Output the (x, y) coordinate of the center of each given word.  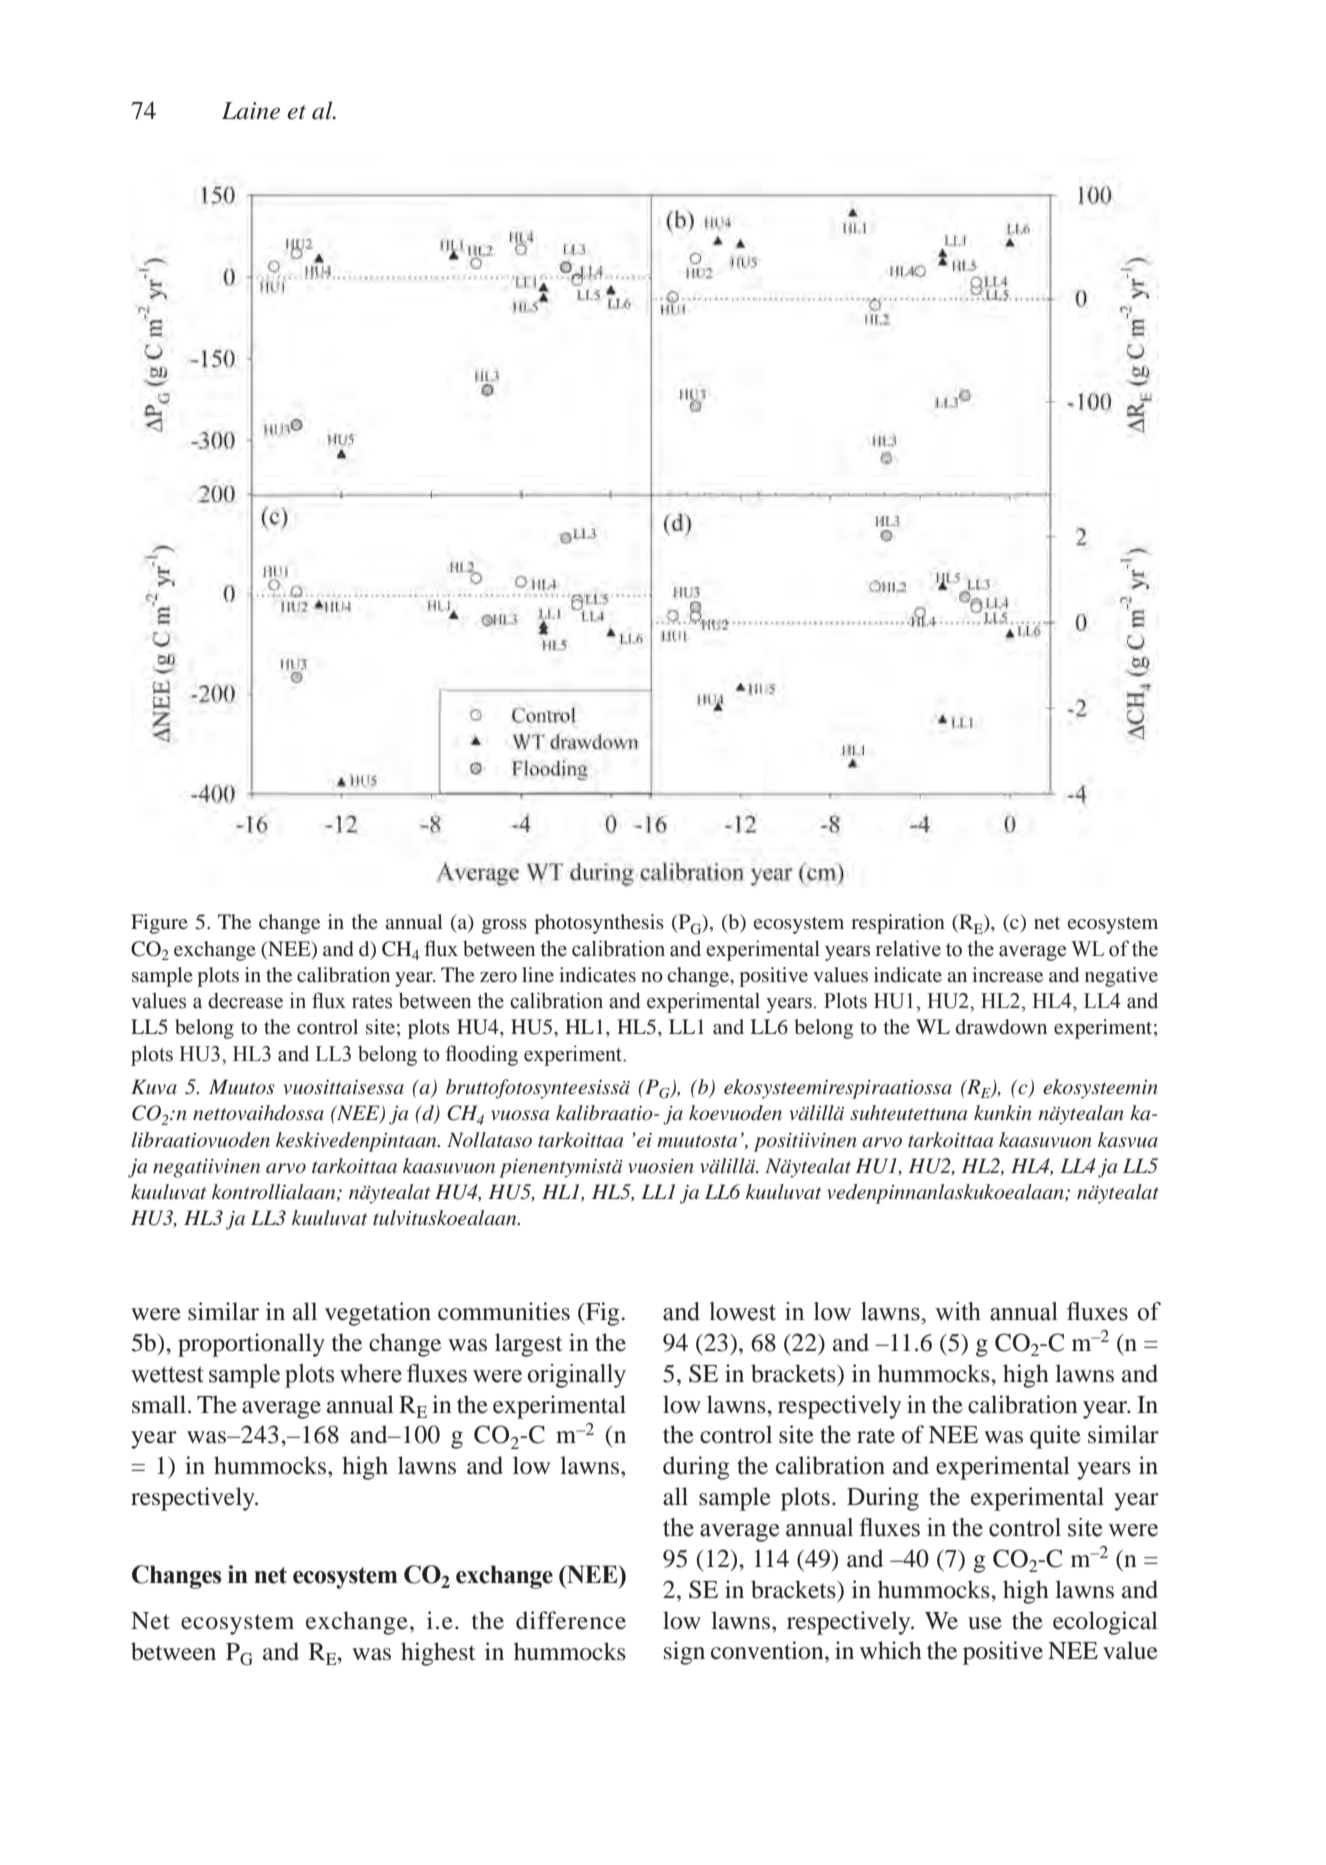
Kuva (154, 1086)
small (160, 1404)
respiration (898, 924)
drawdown (1001, 1026)
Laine (251, 111)
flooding (481, 1055)
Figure (159, 924)
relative (908, 948)
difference (571, 1620)
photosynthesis (599, 924)
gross (504, 926)
